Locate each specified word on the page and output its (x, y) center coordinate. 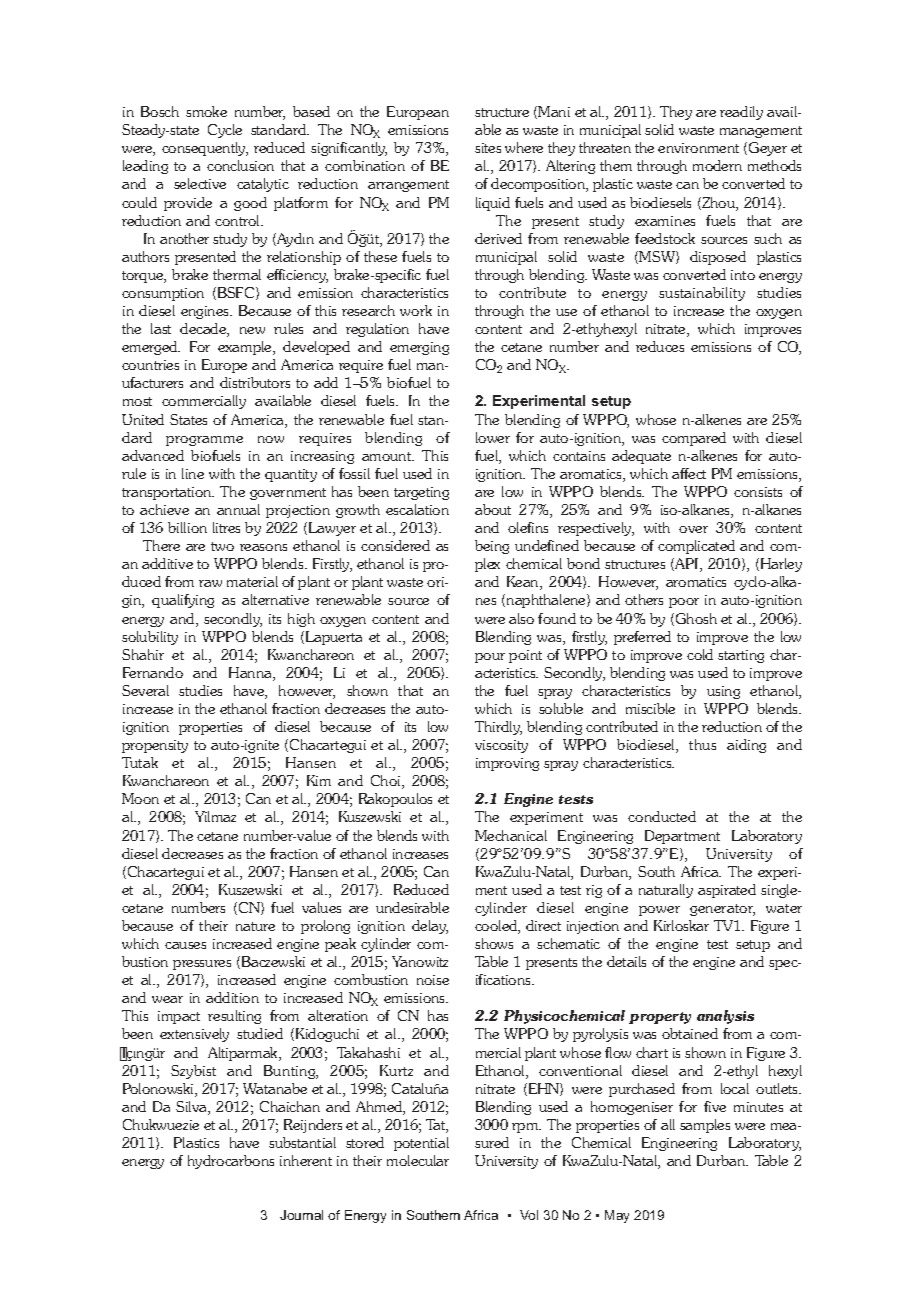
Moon (140, 798)
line (193, 473)
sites (488, 148)
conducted (662, 816)
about (493, 509)
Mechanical (511, 835)
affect (689, 473)
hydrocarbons (231, 1162)
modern (717, 165)
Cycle (225, 131)
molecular (418, 1160)
